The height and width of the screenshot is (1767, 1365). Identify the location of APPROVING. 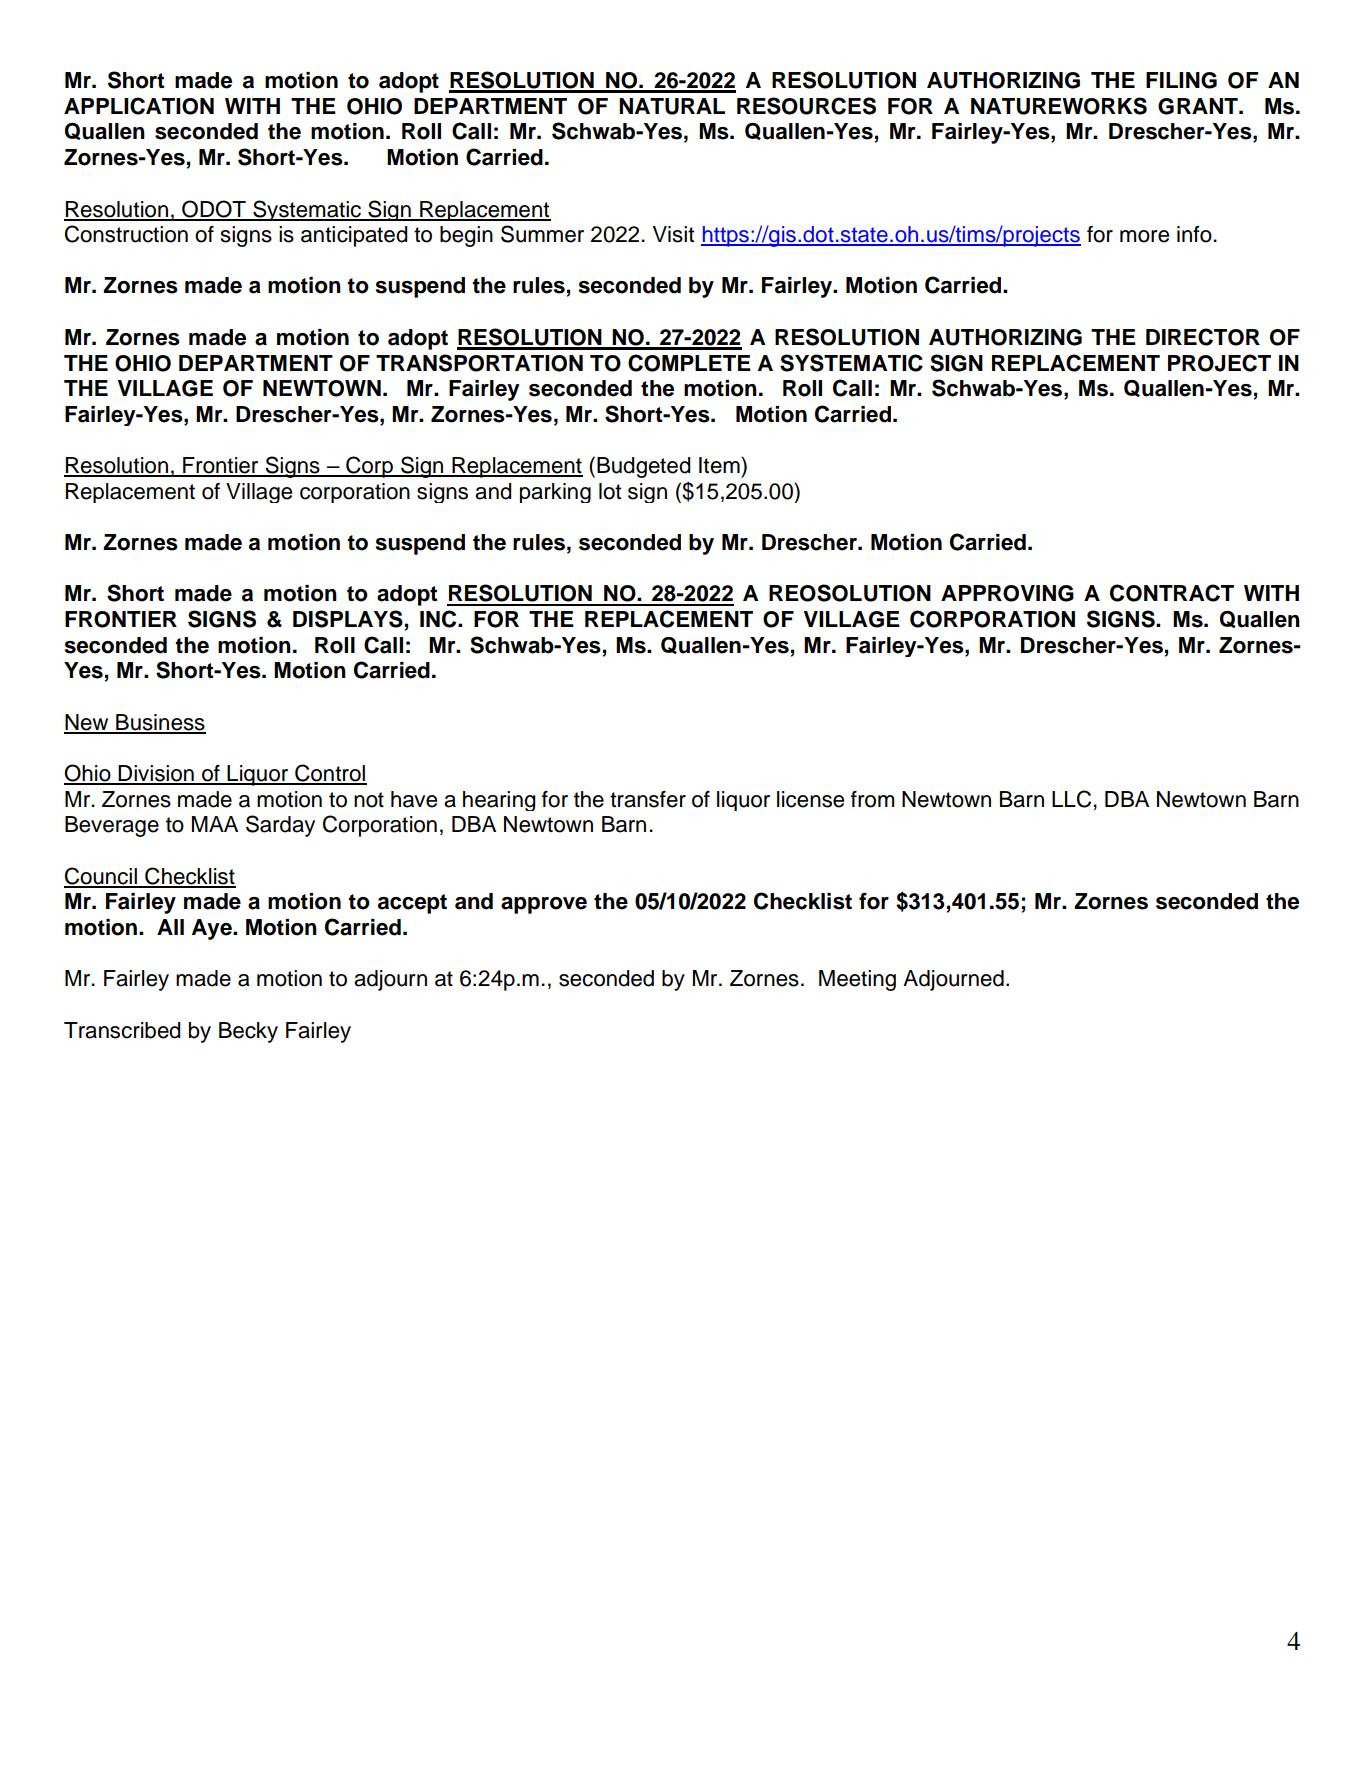
(1007, 593).
